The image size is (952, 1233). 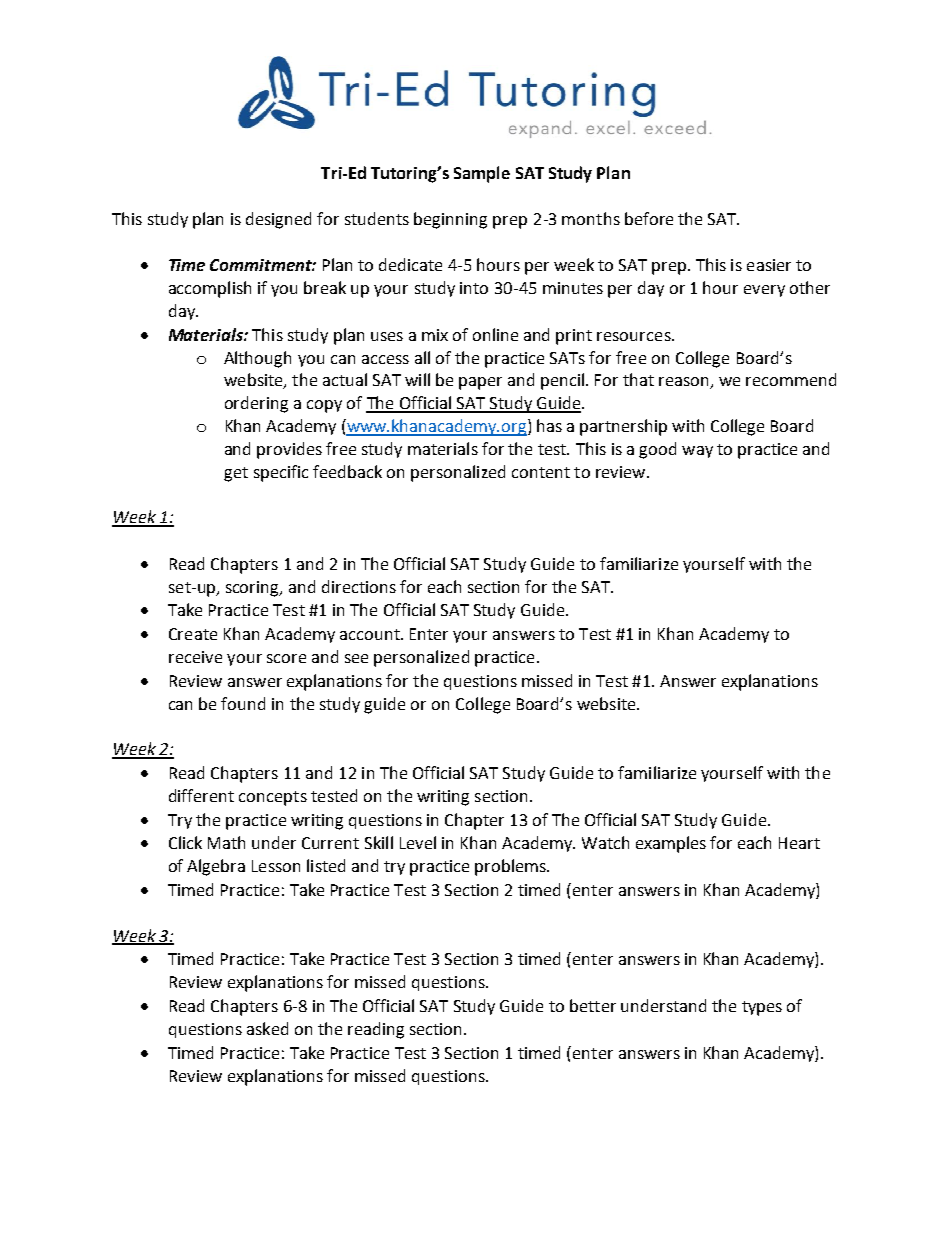 What do you see at coordinates (762, 1008) in the image?
I see `types` at bounding box center [762, 1008].
